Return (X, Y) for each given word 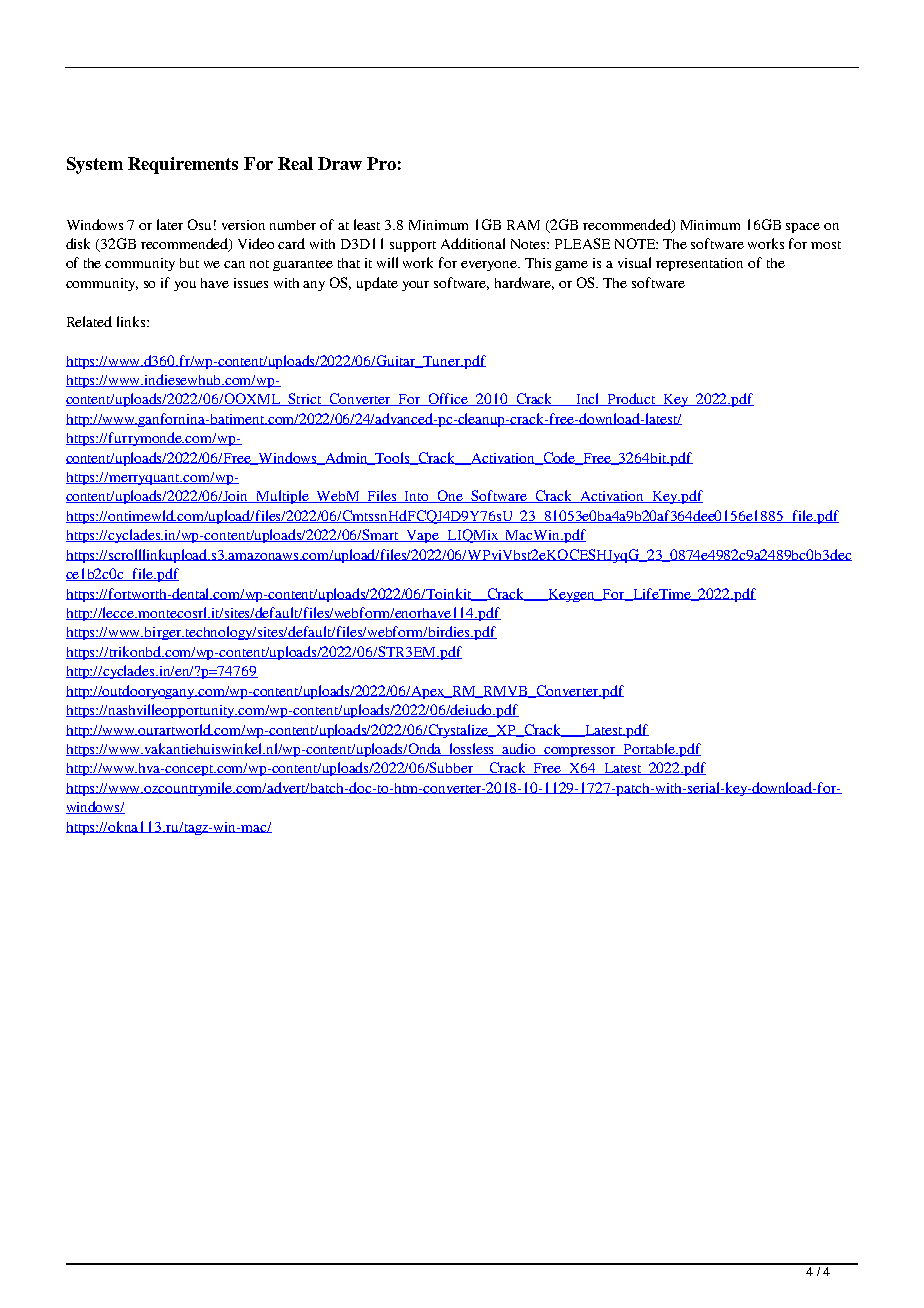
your (415, 286)
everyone (490, 266)
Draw (340, 163)
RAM (523, 225)
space (803, 228)
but (189, 263)
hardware (524, 283)
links (132, 321)
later (170, 224)
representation (699, 264)
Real (295, 163)
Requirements (183, 165)
